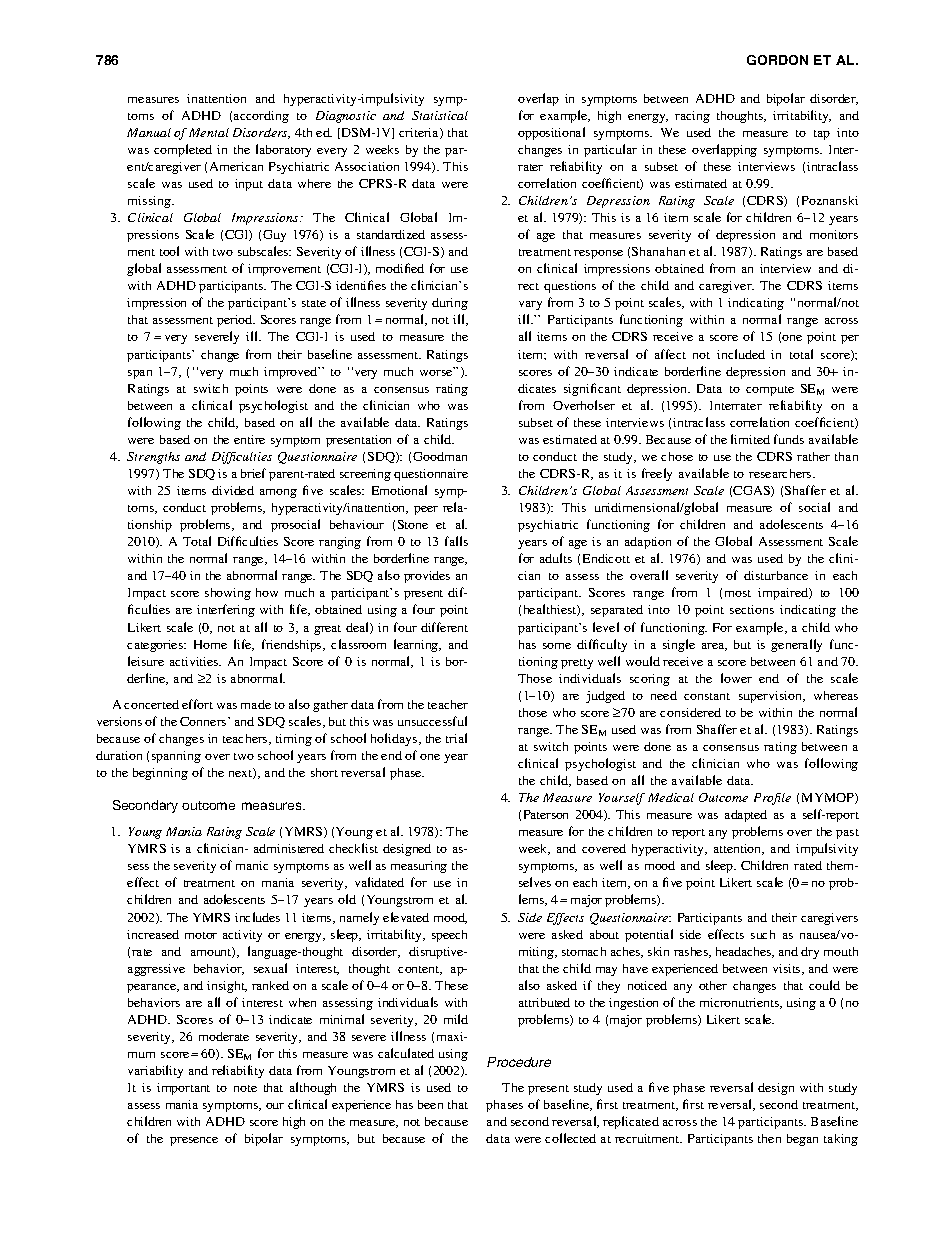  Describe the element at coordinates (430, 1104) in the screenshot. I see `been` at that location.
